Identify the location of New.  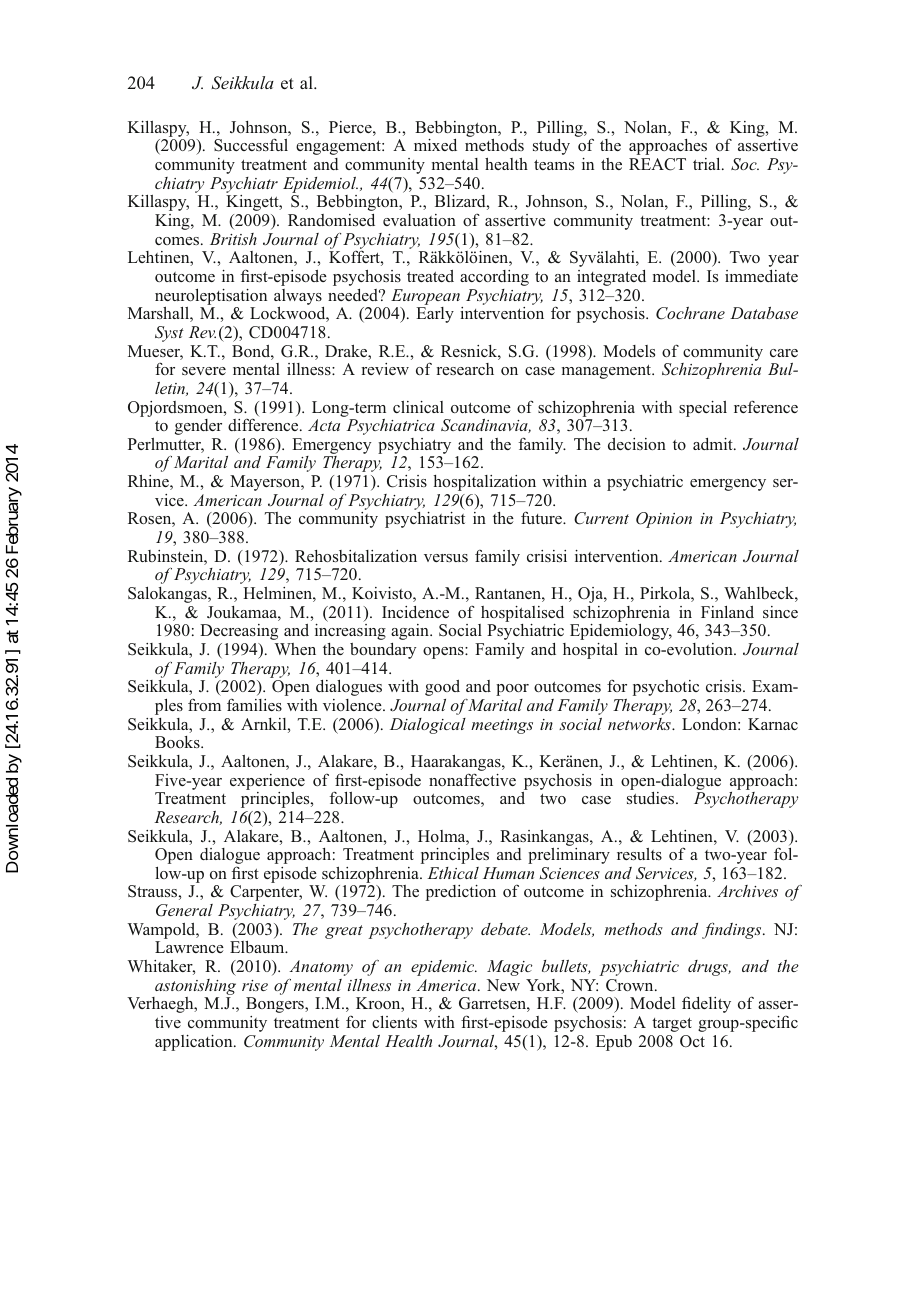
(503, 985).
